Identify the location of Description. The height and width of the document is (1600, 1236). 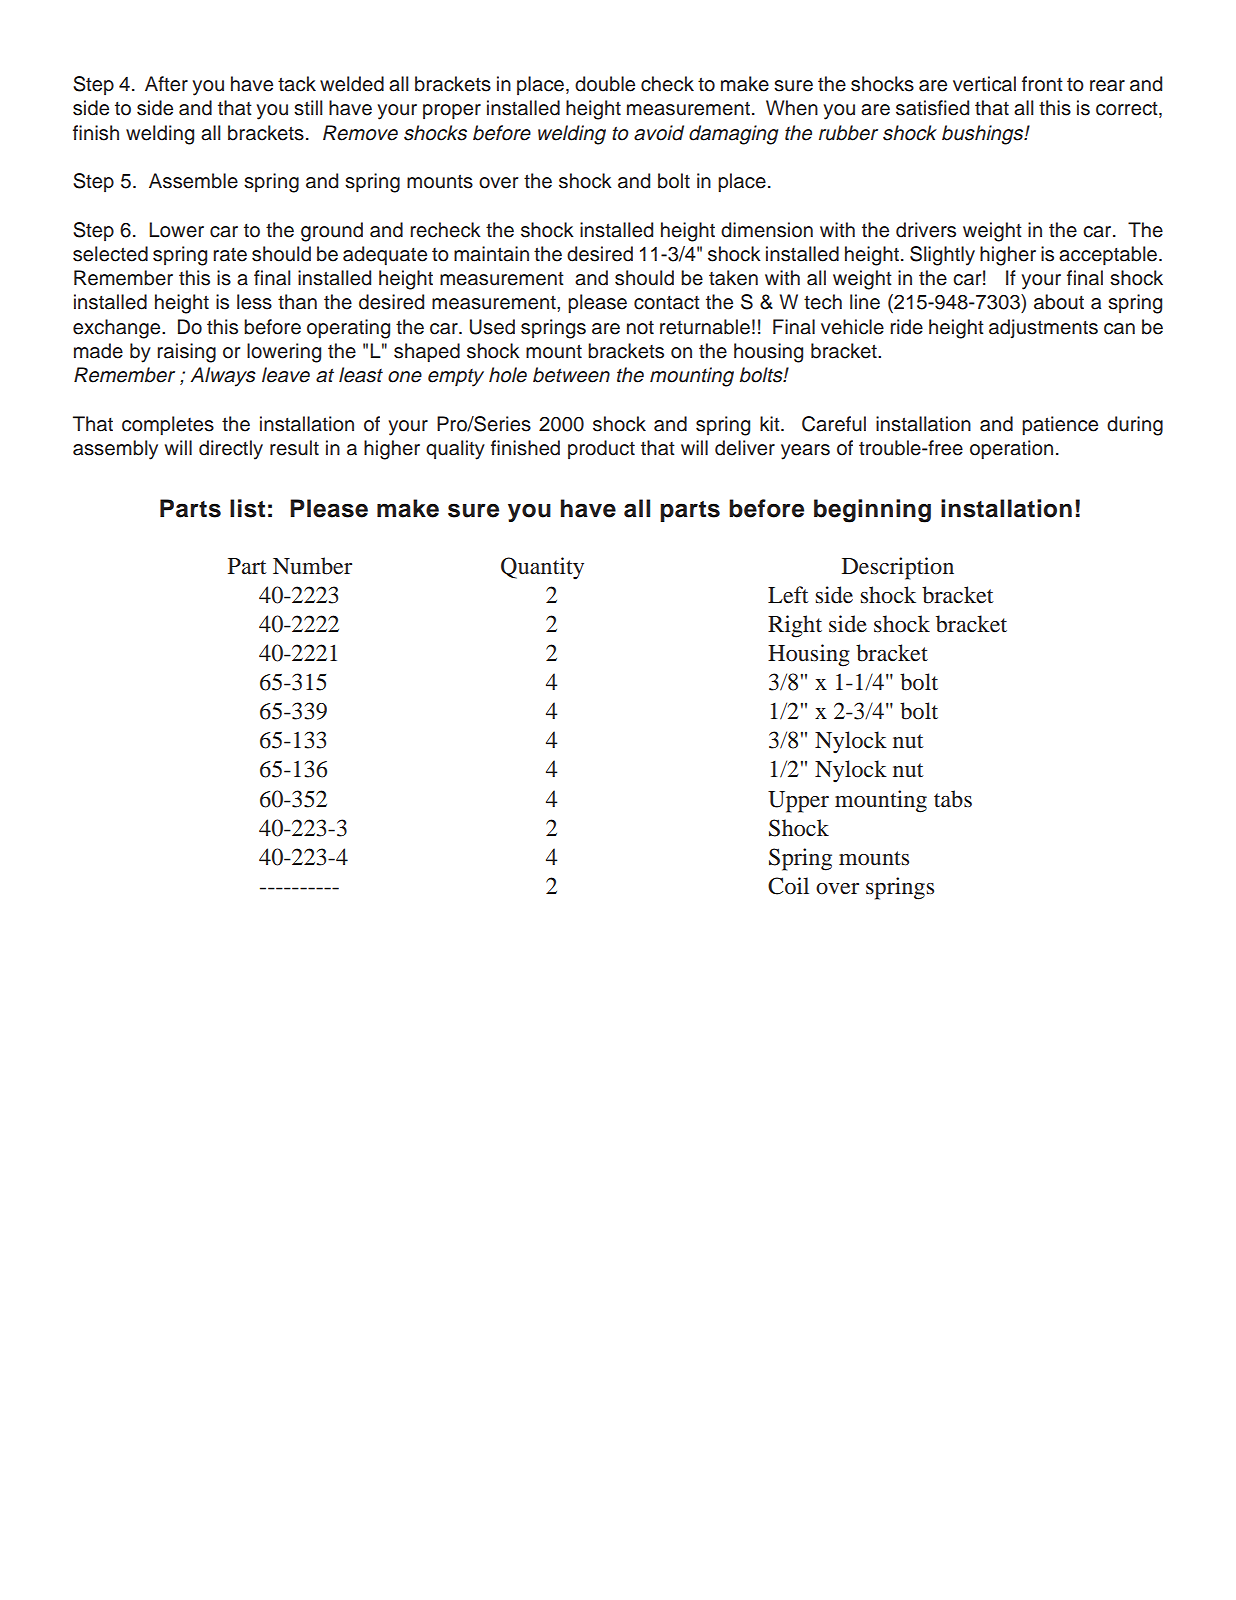
(898, 568).
